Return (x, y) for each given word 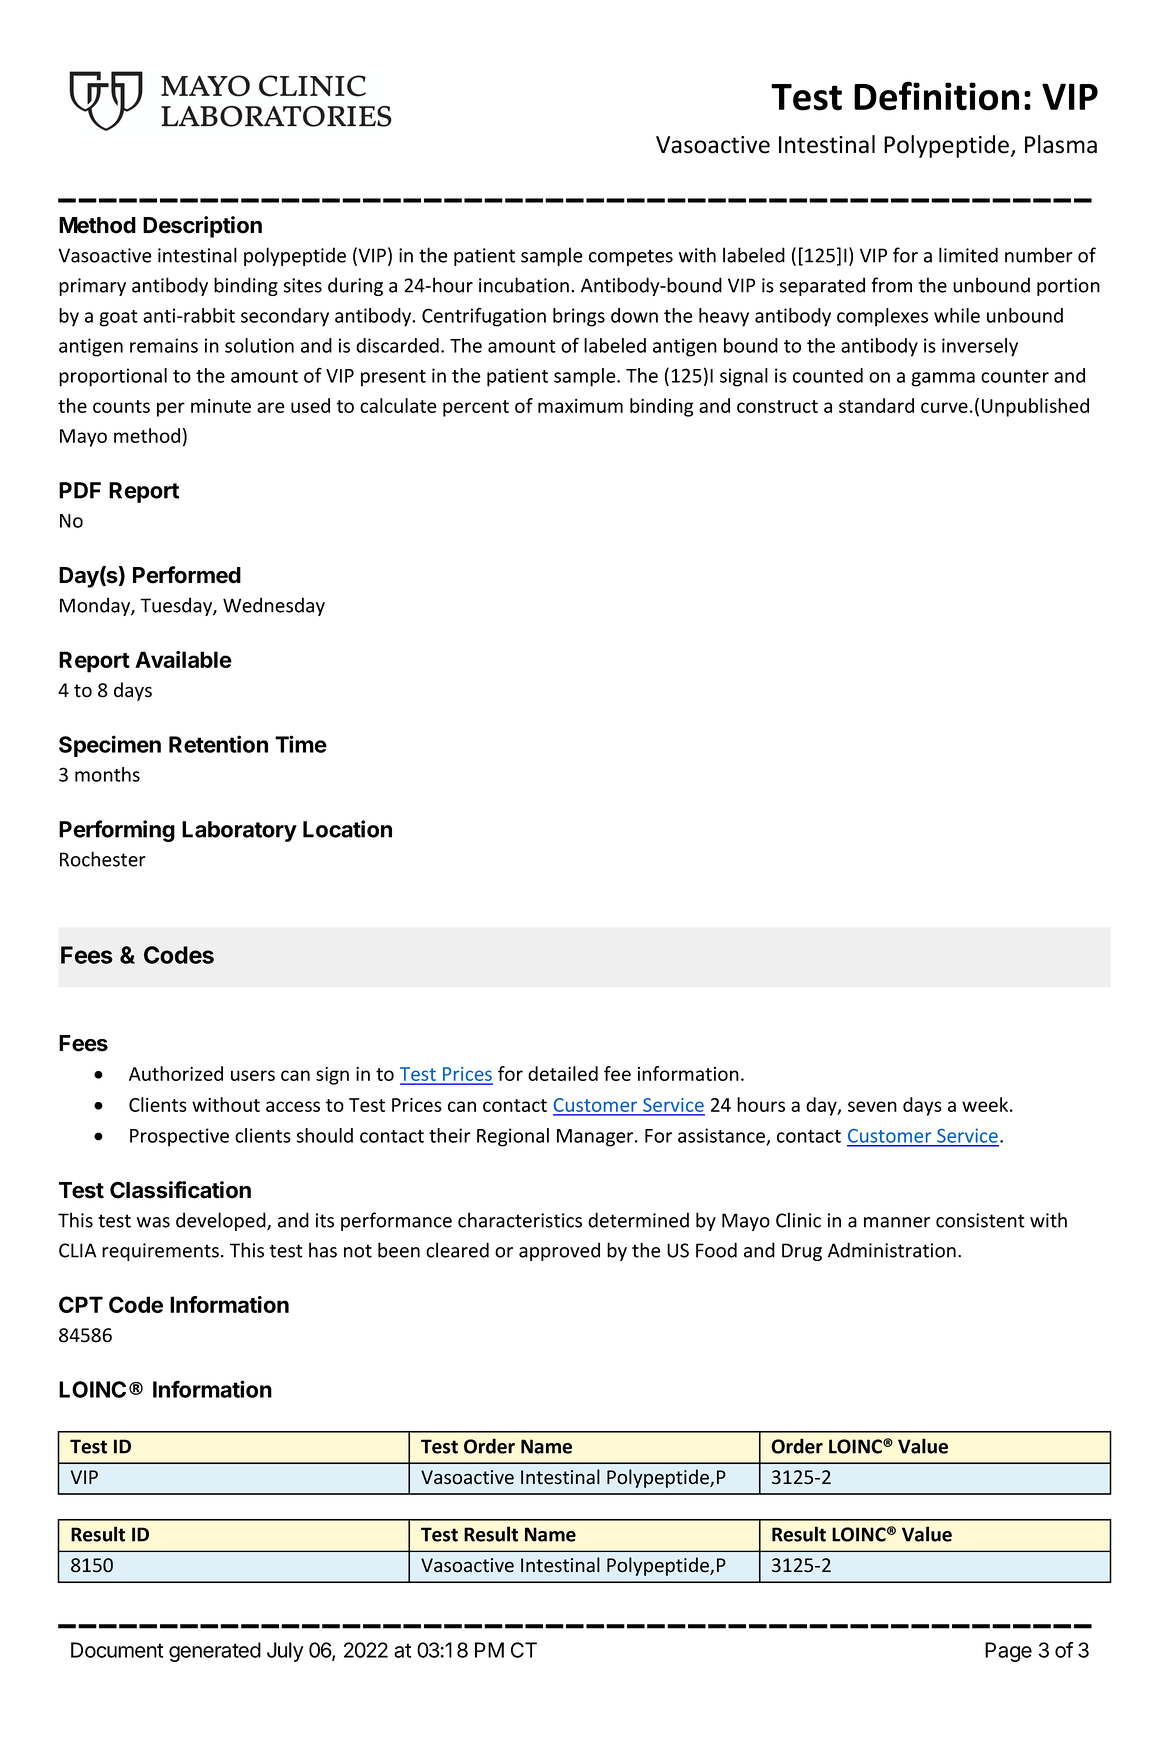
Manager (596, 1138)
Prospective (179, 1137)
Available (183, 659)
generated (215, 1652)
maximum (580, 406)
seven (872, 1106)
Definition (936, 96)
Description (202, 227)
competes (631, 257)
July (285, 1652)
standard (876, 405)
